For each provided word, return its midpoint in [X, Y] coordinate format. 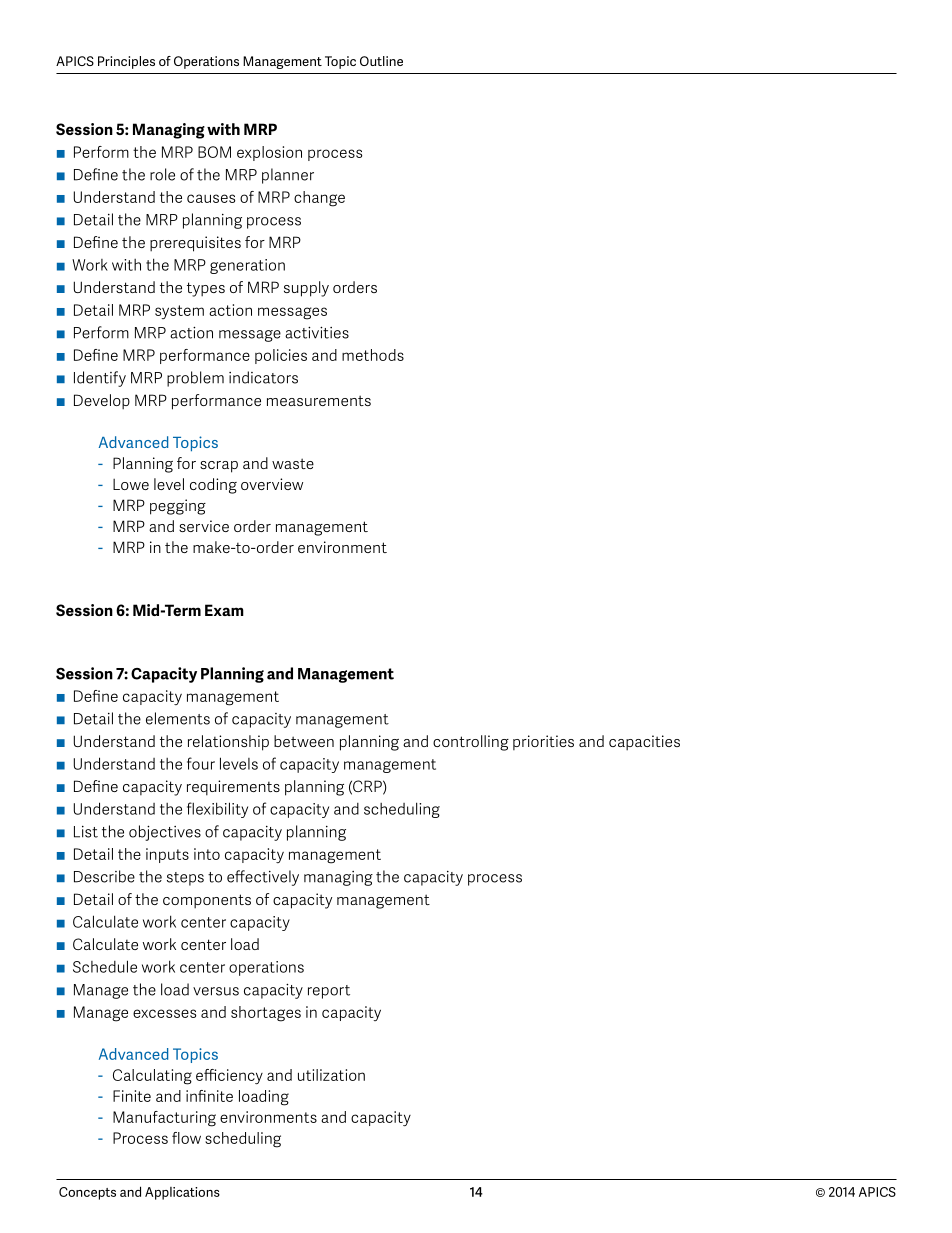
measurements [319, 400]
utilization [331, 1075]
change [319, 199]
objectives [165, 833]
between [304, 741]
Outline [381, 61]
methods [373, 355]
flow [186, 1138]
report [329, 992]
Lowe [131, 484]
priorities [543, 742]
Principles [126, 62]
